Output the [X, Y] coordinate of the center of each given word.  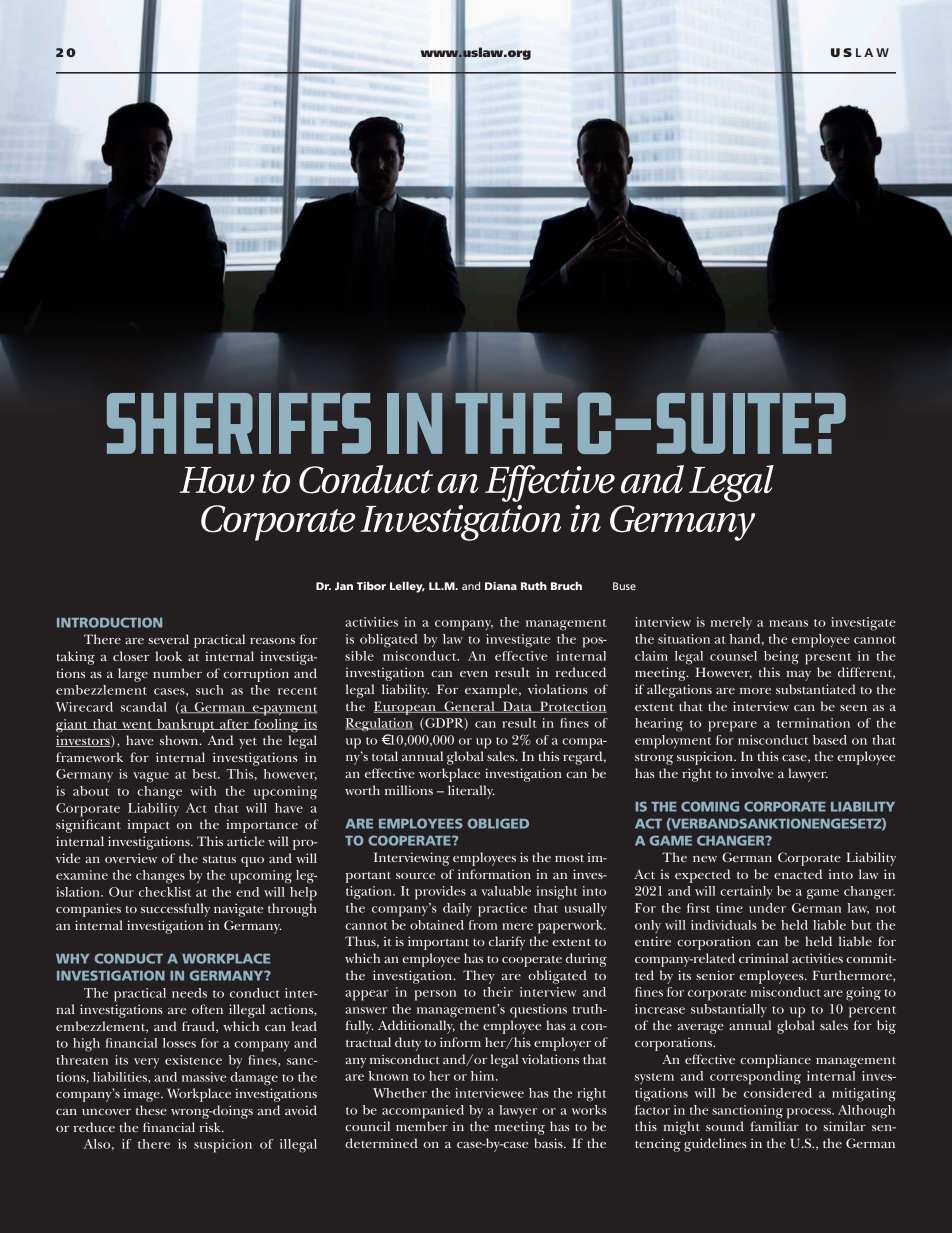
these [151, 1110]
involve [753, 773]
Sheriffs [239, 423]
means [788, 623]
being [781, 658]
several [169, 639]
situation [684, 639]
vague [151, 777]
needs [189, 993]
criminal [763, 958]
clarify [507, 943]
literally [471, 792]
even [474, 674]
